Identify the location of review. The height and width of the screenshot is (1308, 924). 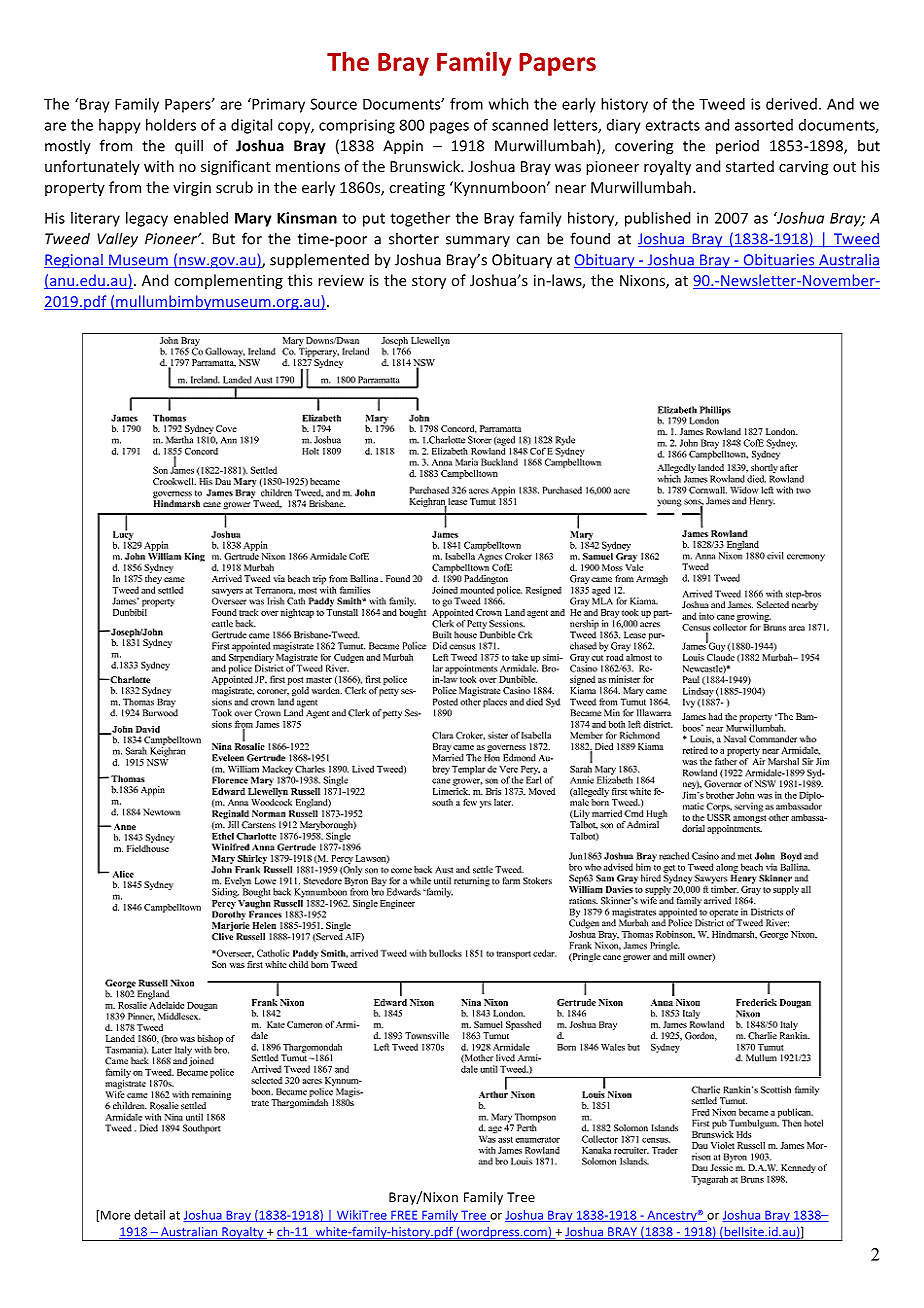
(341, 280).
